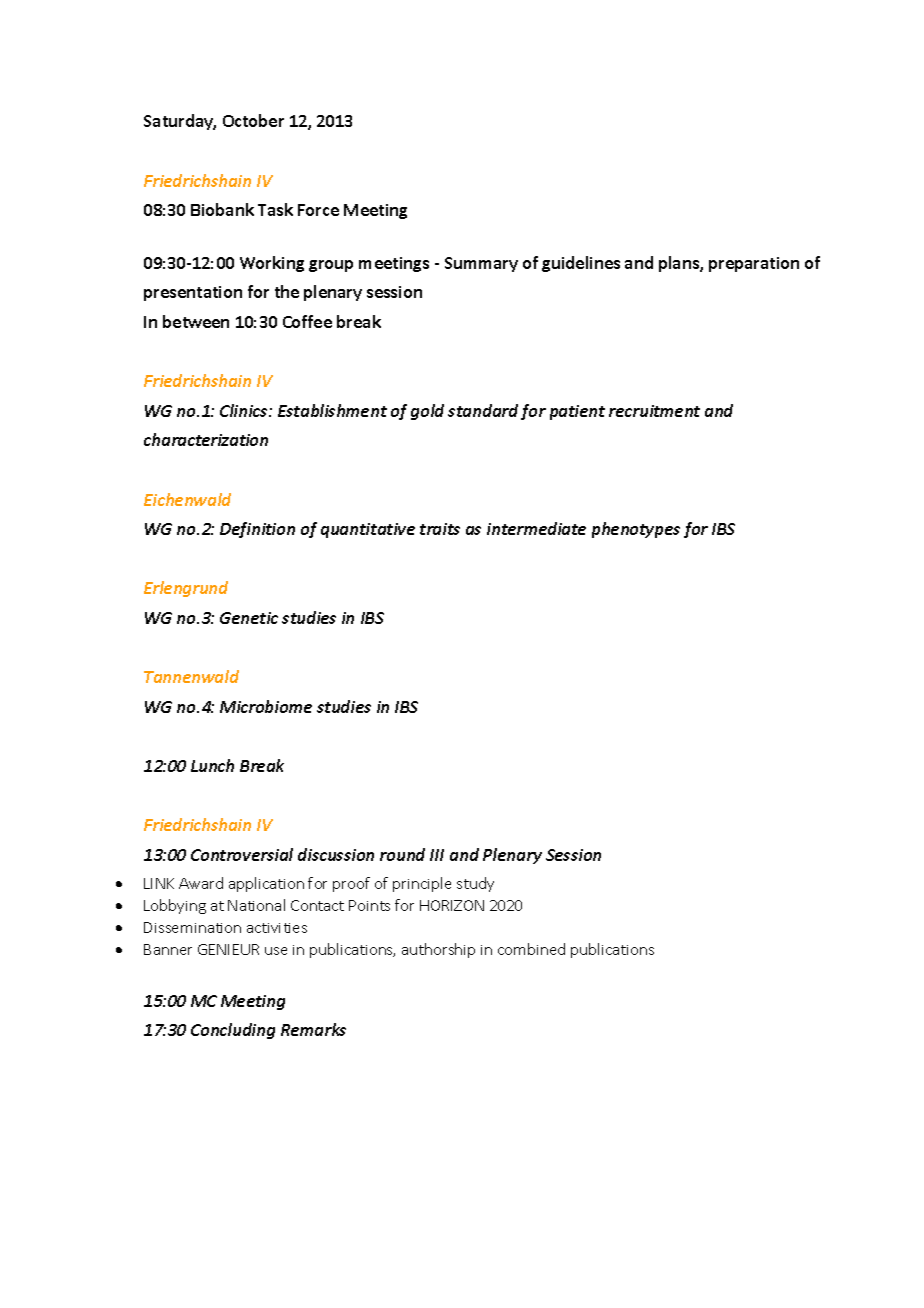  Describe the element at coordinates (654, 411) in the screenshot. I see `recruitment` at that location.
